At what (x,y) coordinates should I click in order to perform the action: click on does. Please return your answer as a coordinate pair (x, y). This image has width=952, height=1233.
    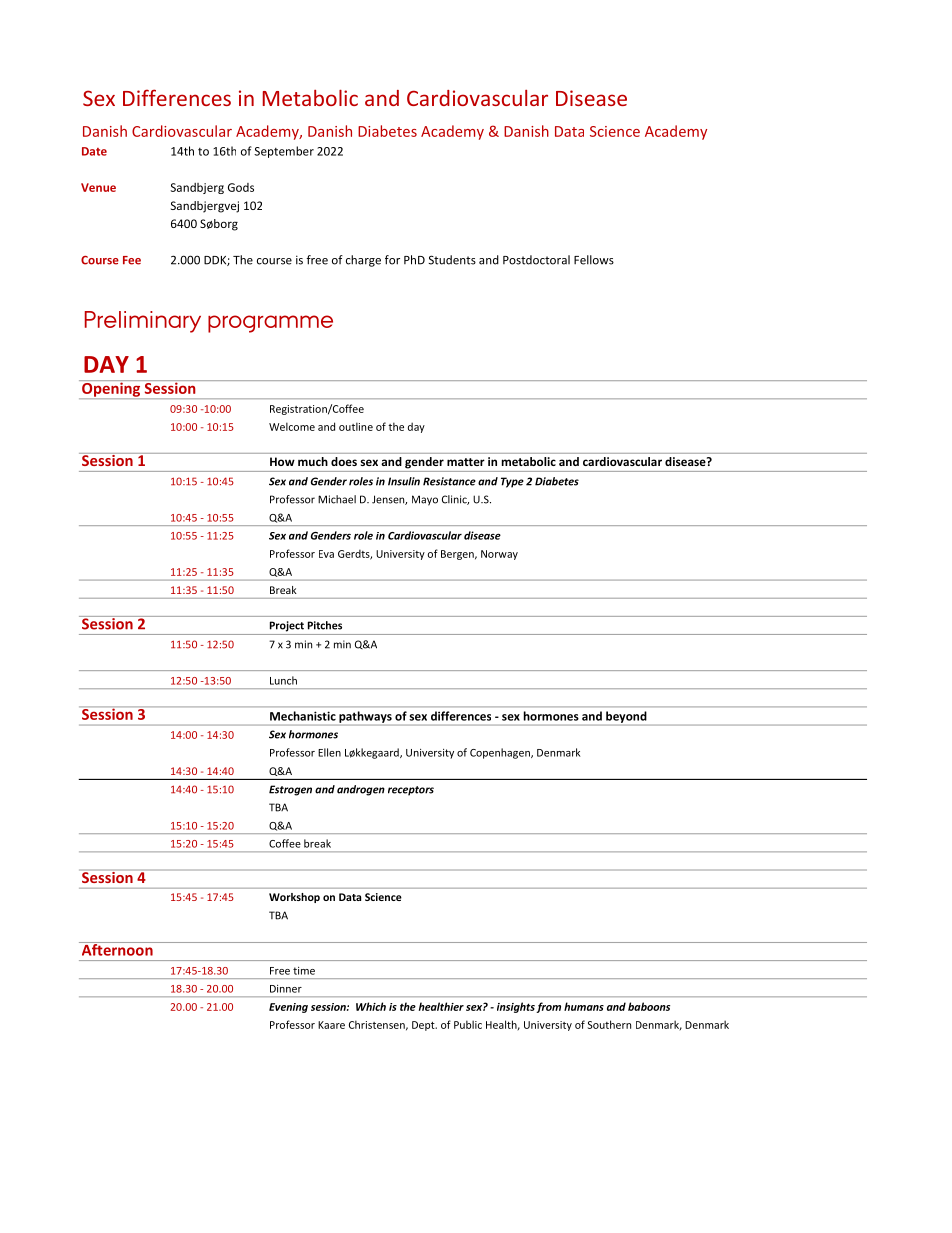
    Looking at the image, I should click on (344, 461).
